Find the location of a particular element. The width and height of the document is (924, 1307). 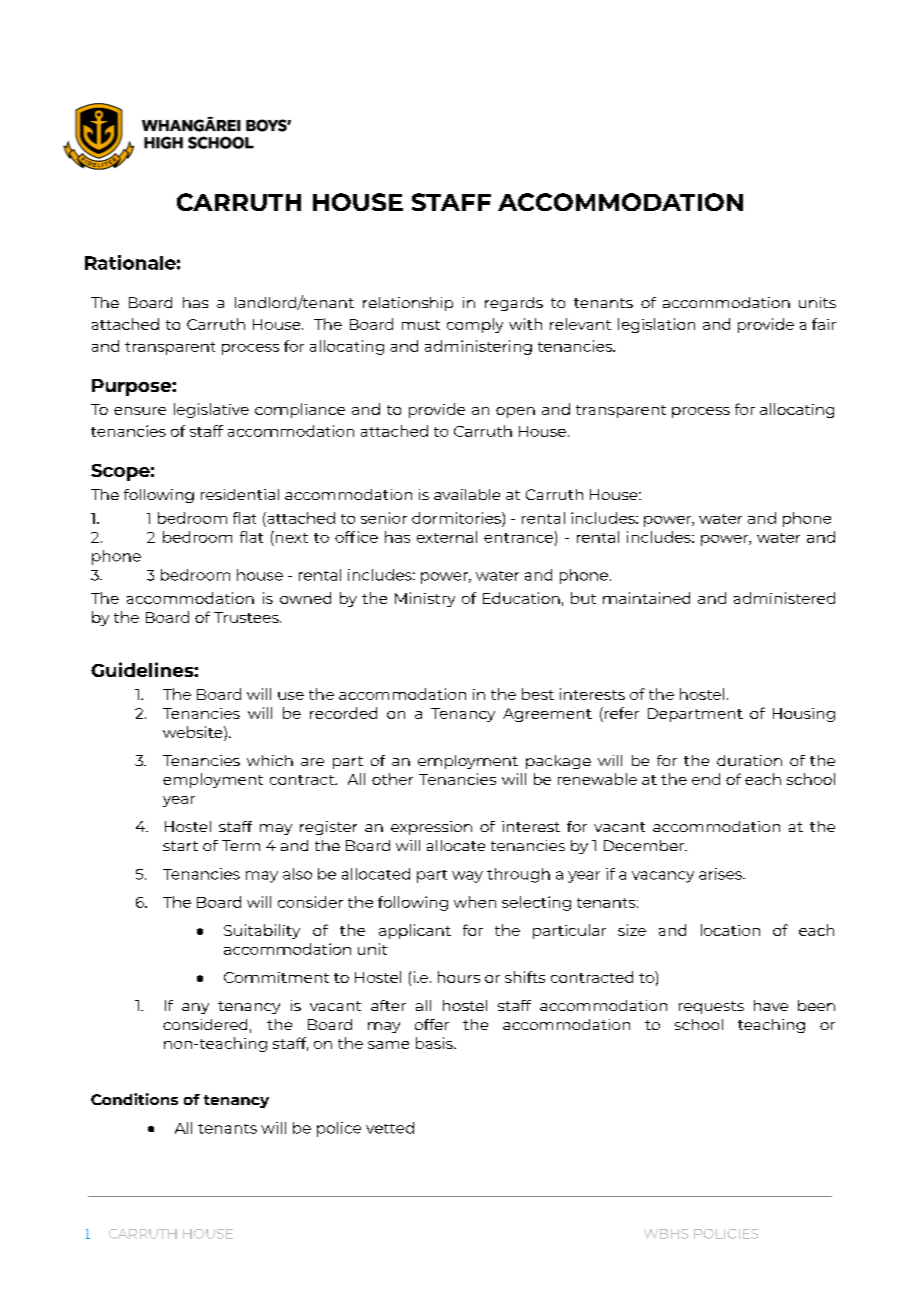

legislative is located at coordinates (211, 410).
